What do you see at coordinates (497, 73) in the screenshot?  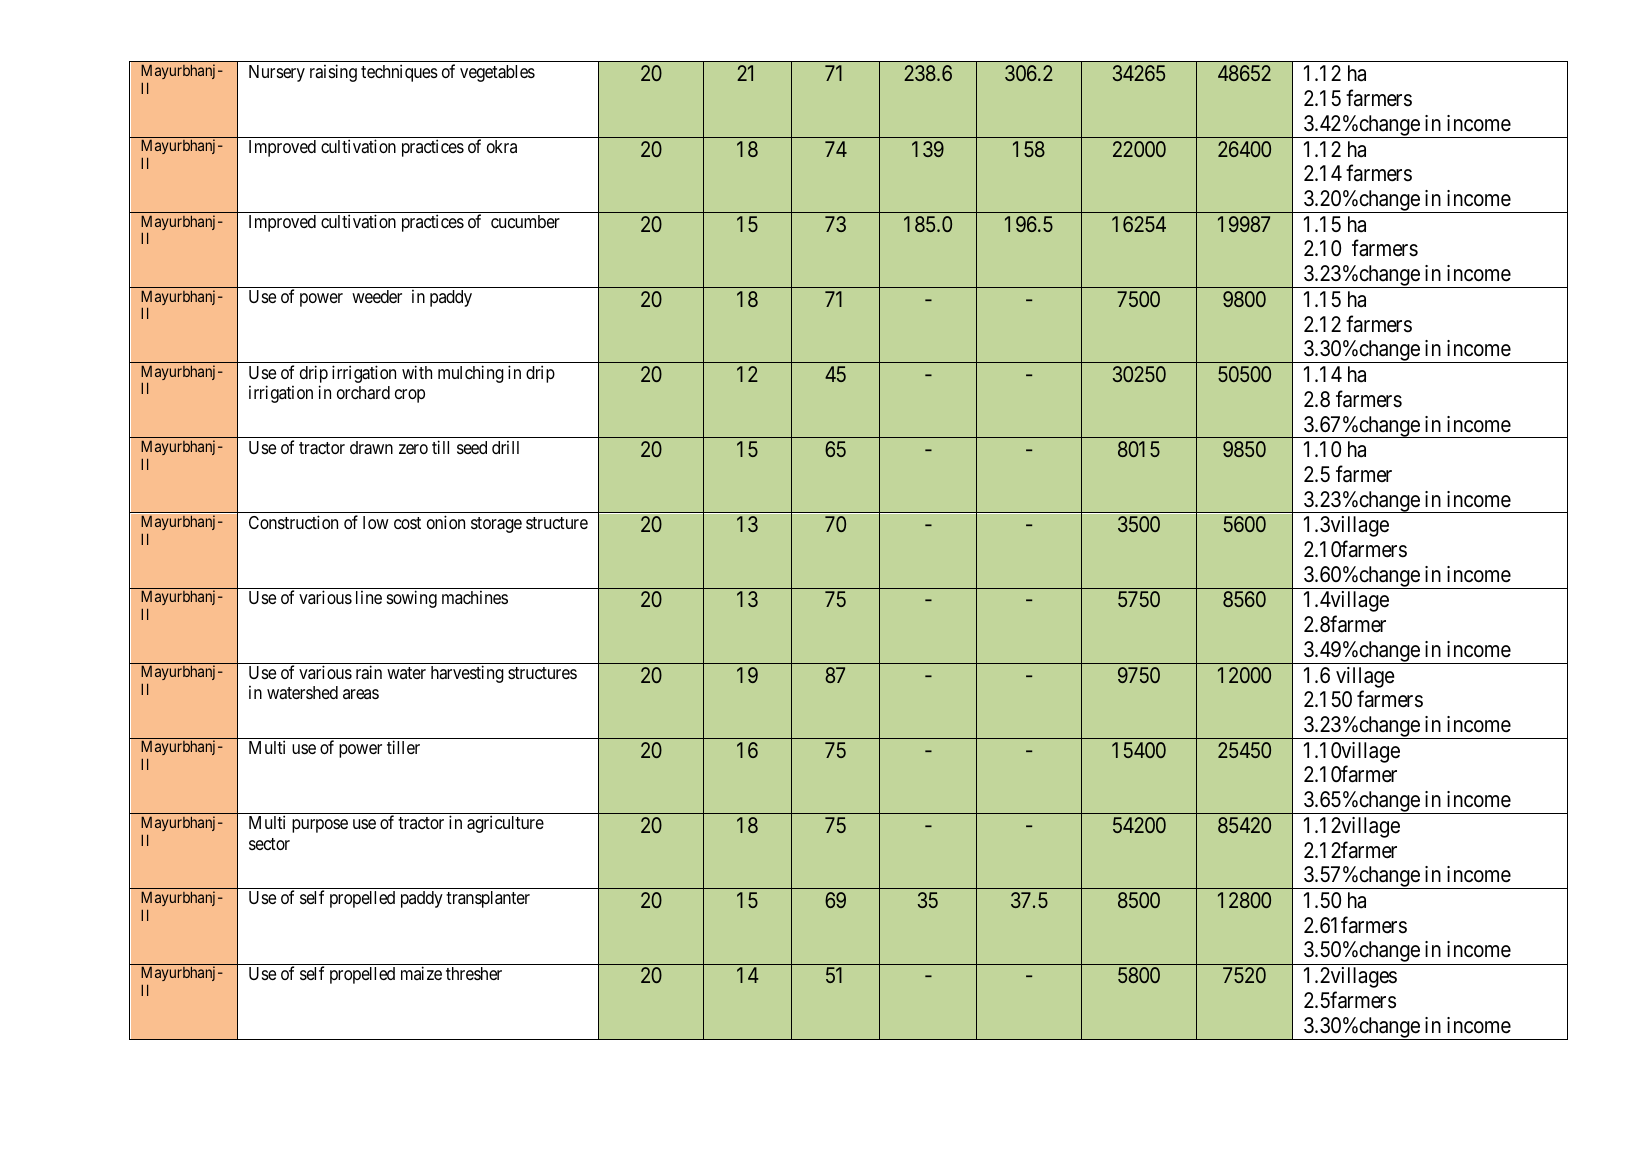 I see `vegetables` at bounding box center [497, 73].
